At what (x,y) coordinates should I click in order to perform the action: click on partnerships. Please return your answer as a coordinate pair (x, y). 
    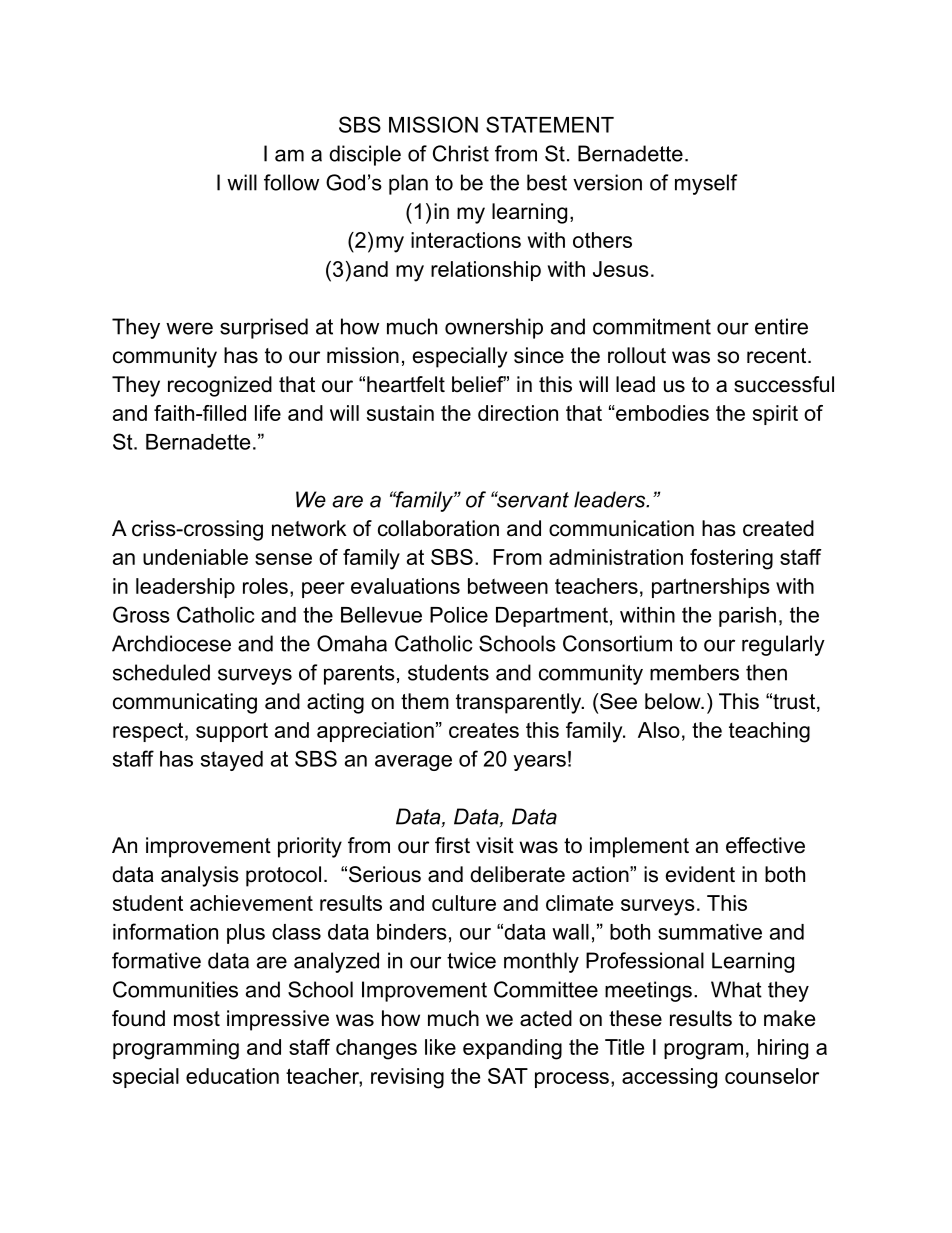
    Looking at the image, I should click on (711, 588).
